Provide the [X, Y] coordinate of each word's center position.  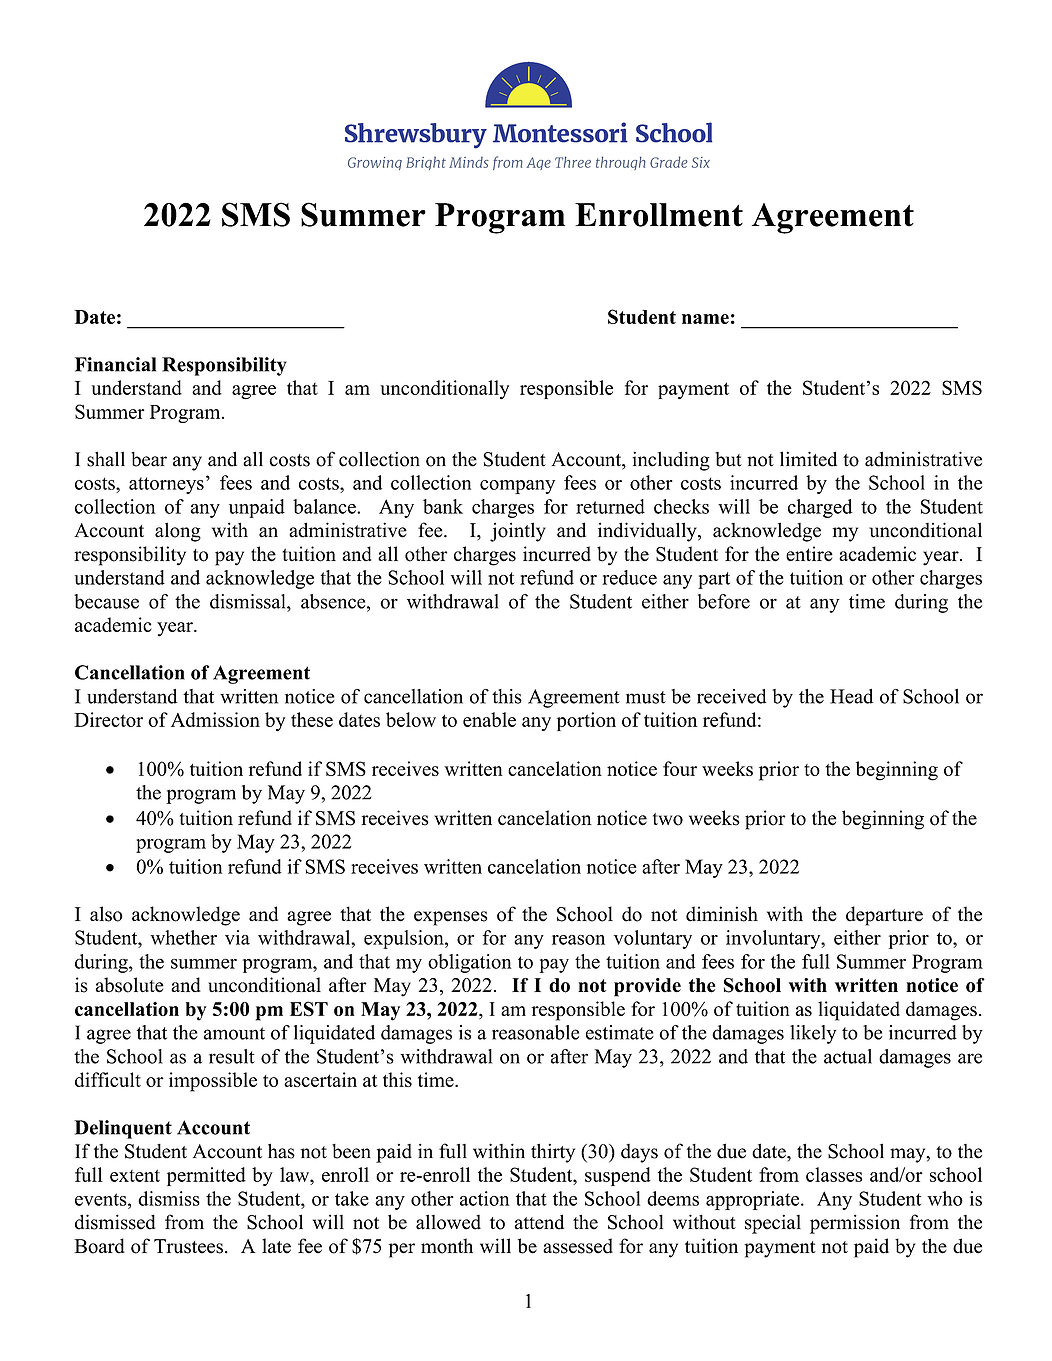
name [705, 319]
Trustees [188, 1246]
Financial [115, 364]
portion [586, 721]
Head [852, 696]
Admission [215, 719]
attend [539, 1222]
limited [808, 459]
